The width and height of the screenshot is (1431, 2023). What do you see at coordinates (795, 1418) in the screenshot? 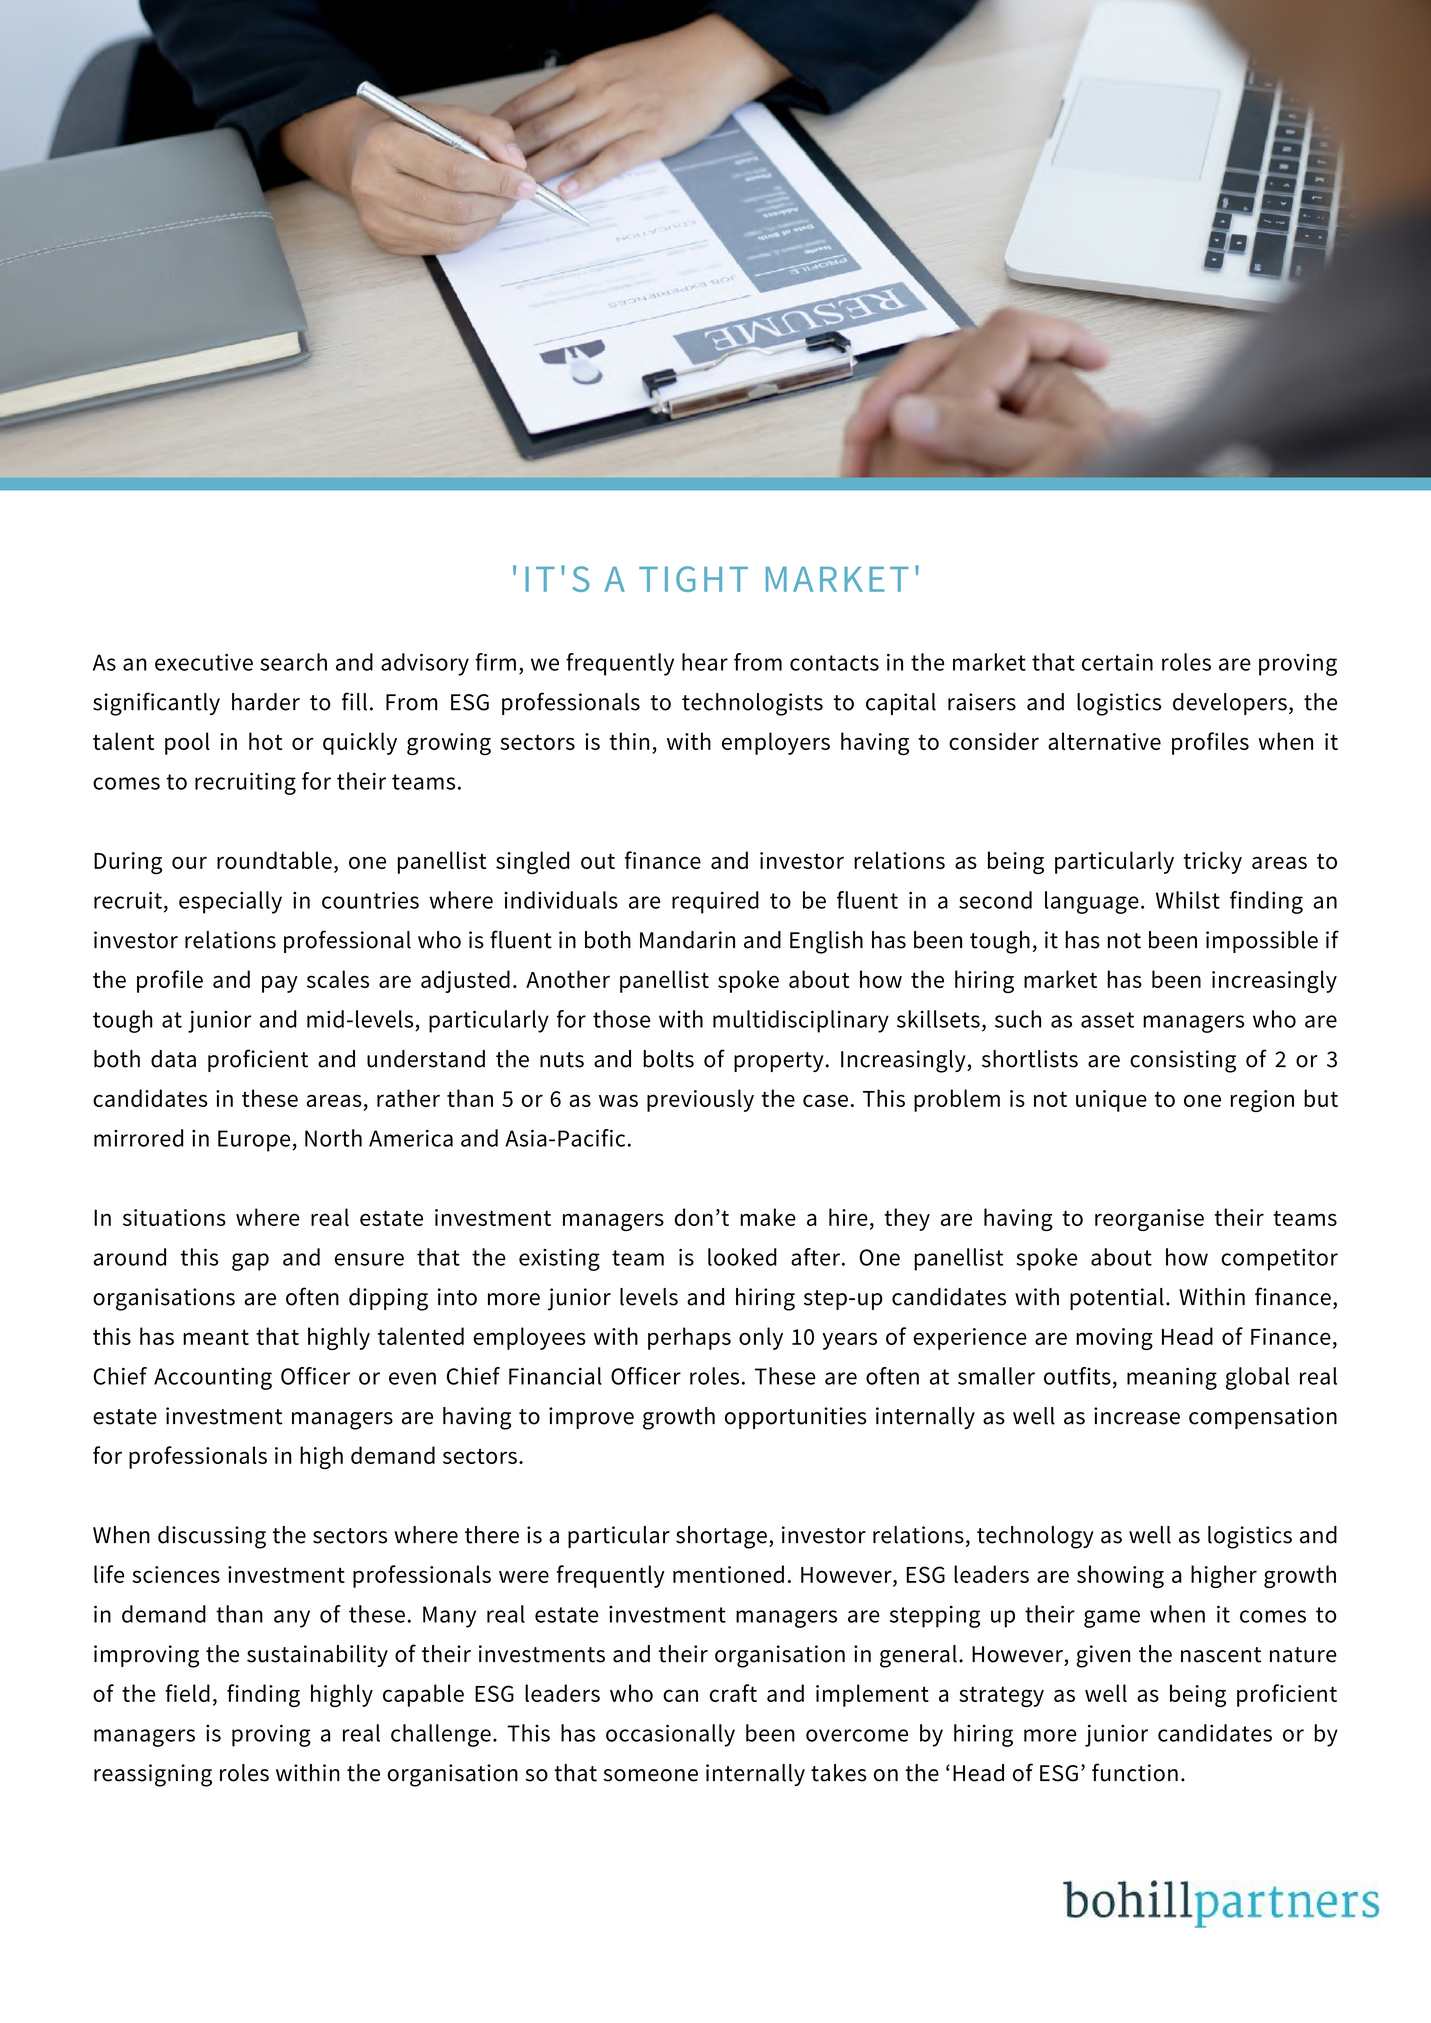
I see `opportunities` at bounding box center [795, 1418].
